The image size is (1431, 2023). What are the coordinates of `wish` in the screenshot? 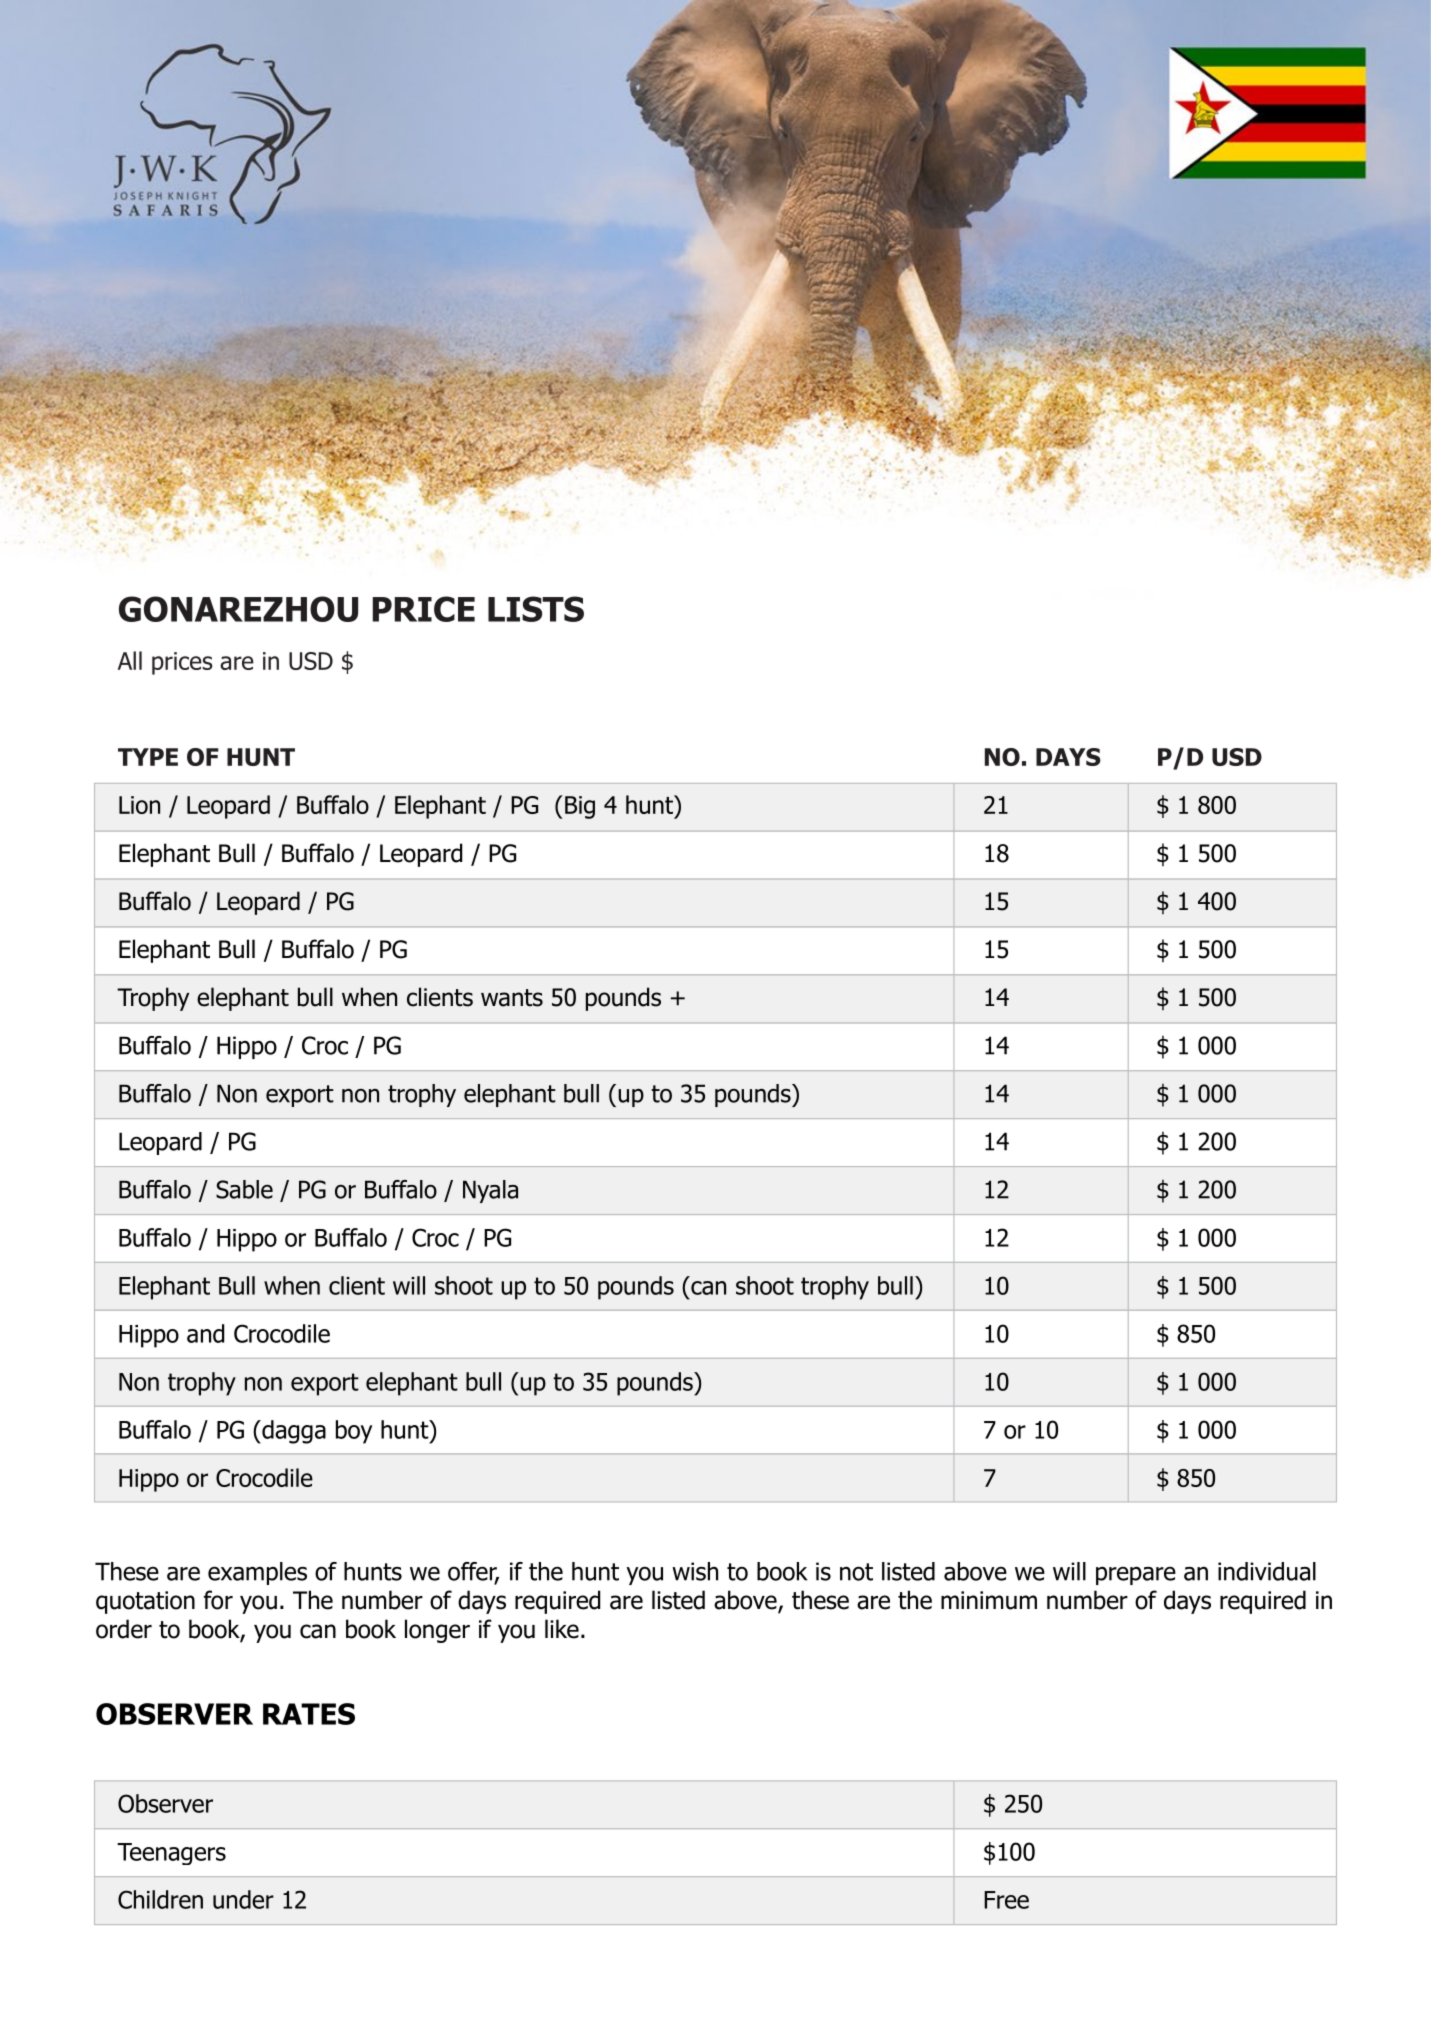 It's located at (695, 1571).
